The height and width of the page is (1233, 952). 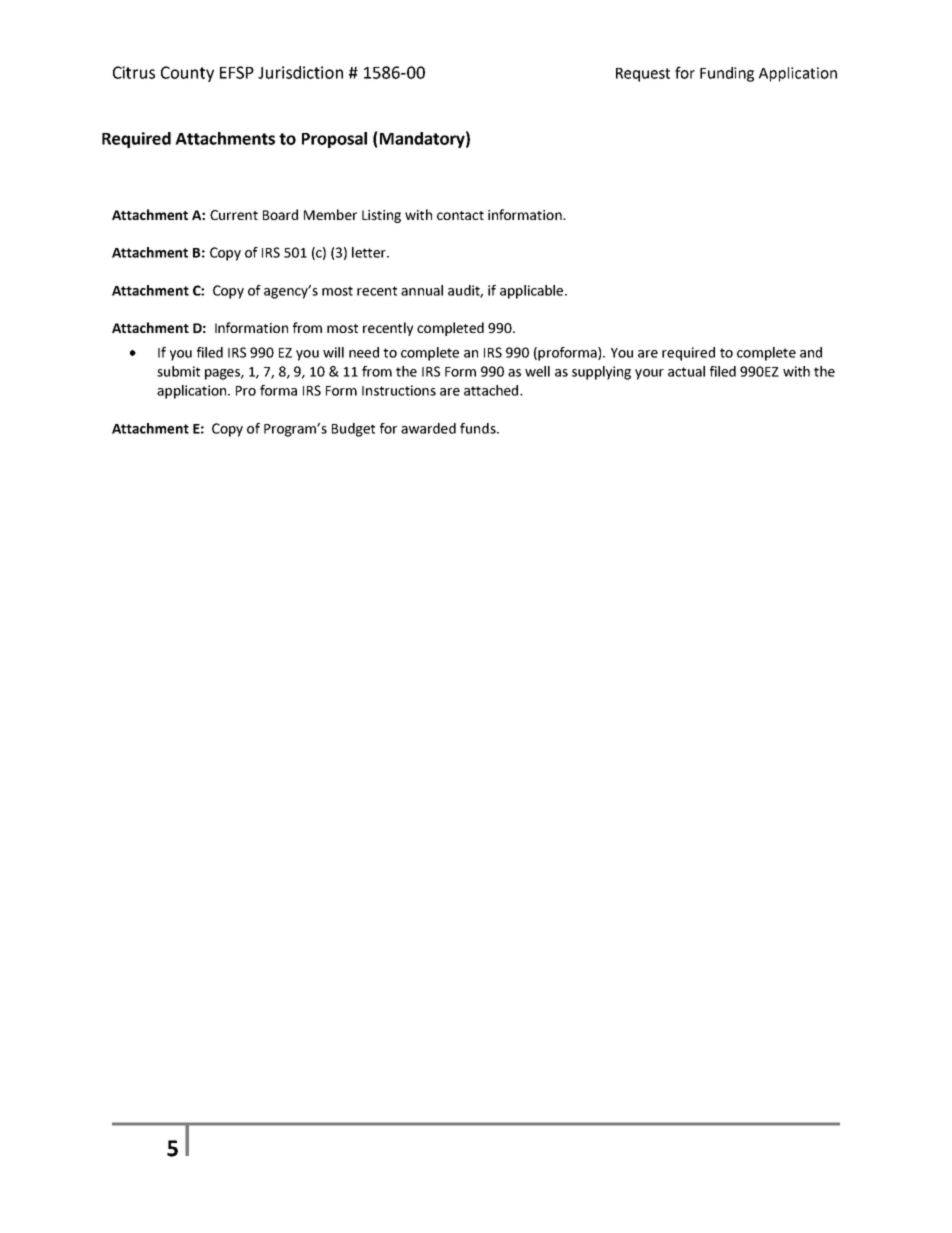 What do you see at coordinates (649, 374) in the page?
I see `your` at bounding box center [649, 374].
